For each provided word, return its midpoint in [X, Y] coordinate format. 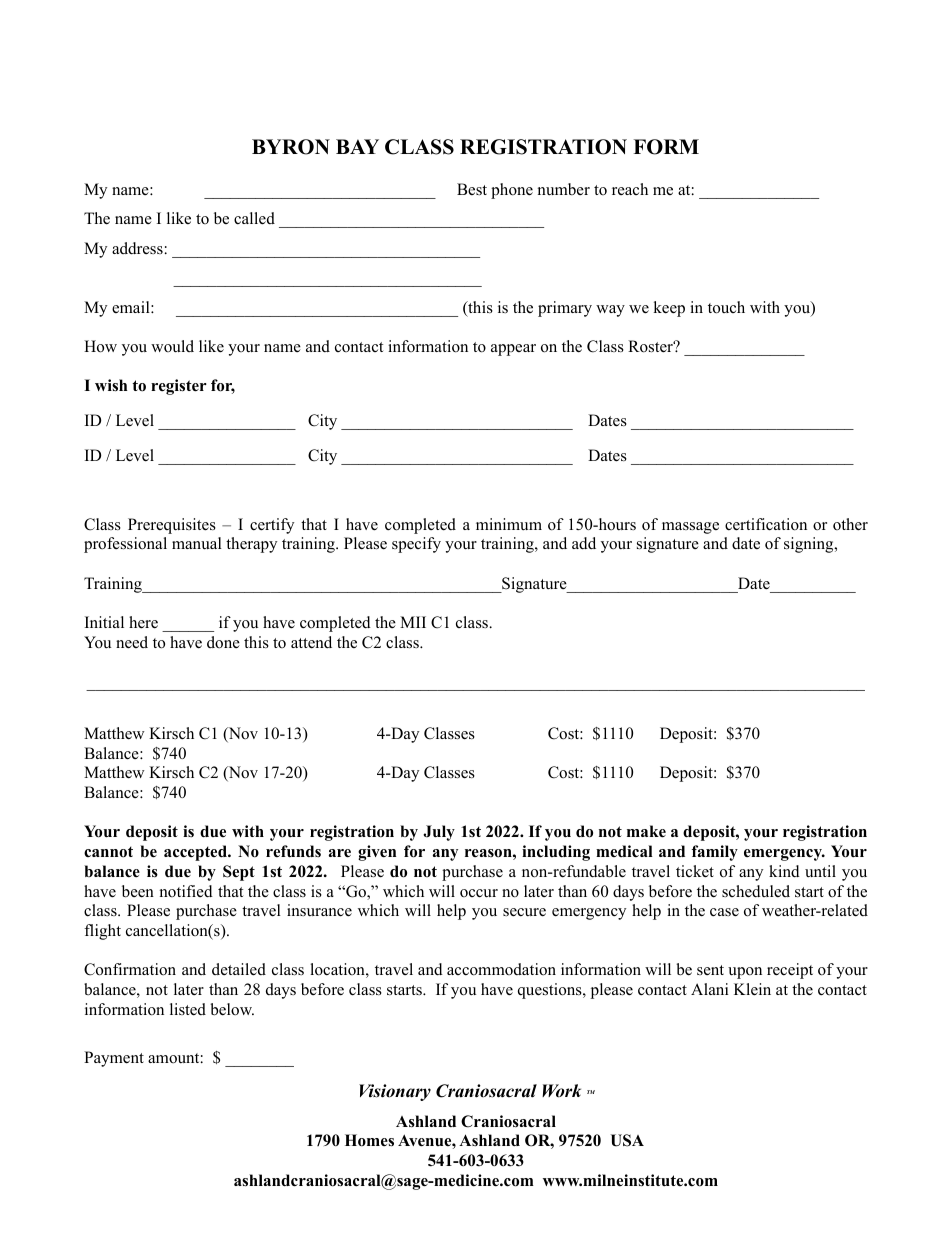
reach [630, 189]
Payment [114, 1059]
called [254, 218]
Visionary [395, 1092]
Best [472, 189]
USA [627, 1140]
